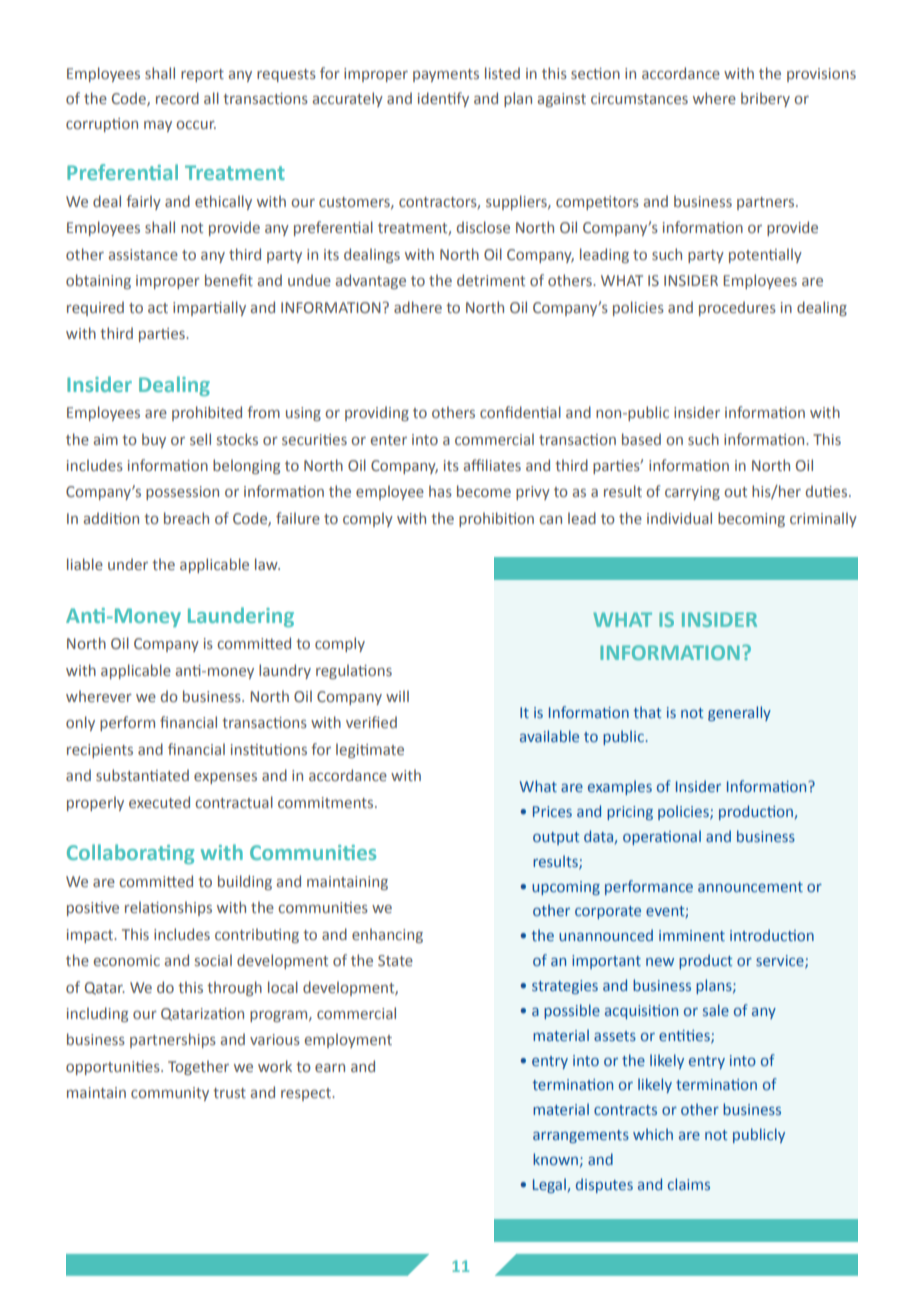 The height and width of the image is (1308, 924). I want to click on bribery, so click(765, 99).
